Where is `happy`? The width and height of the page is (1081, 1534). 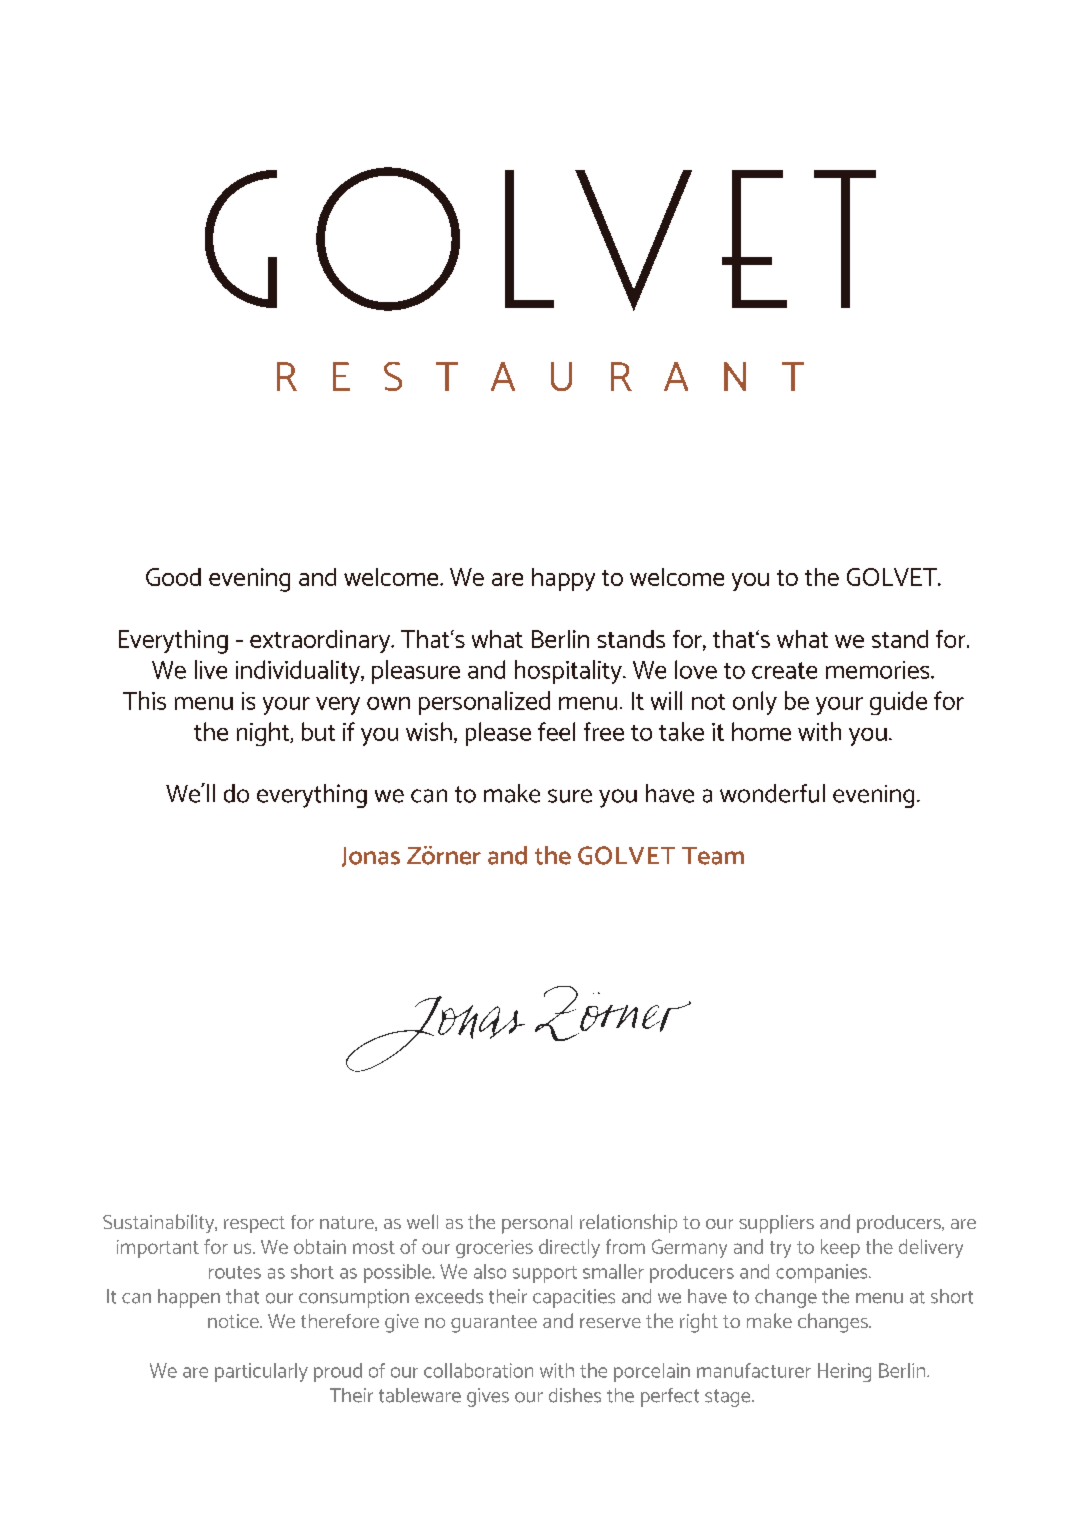
happy is located at coordinates (563, 579).
